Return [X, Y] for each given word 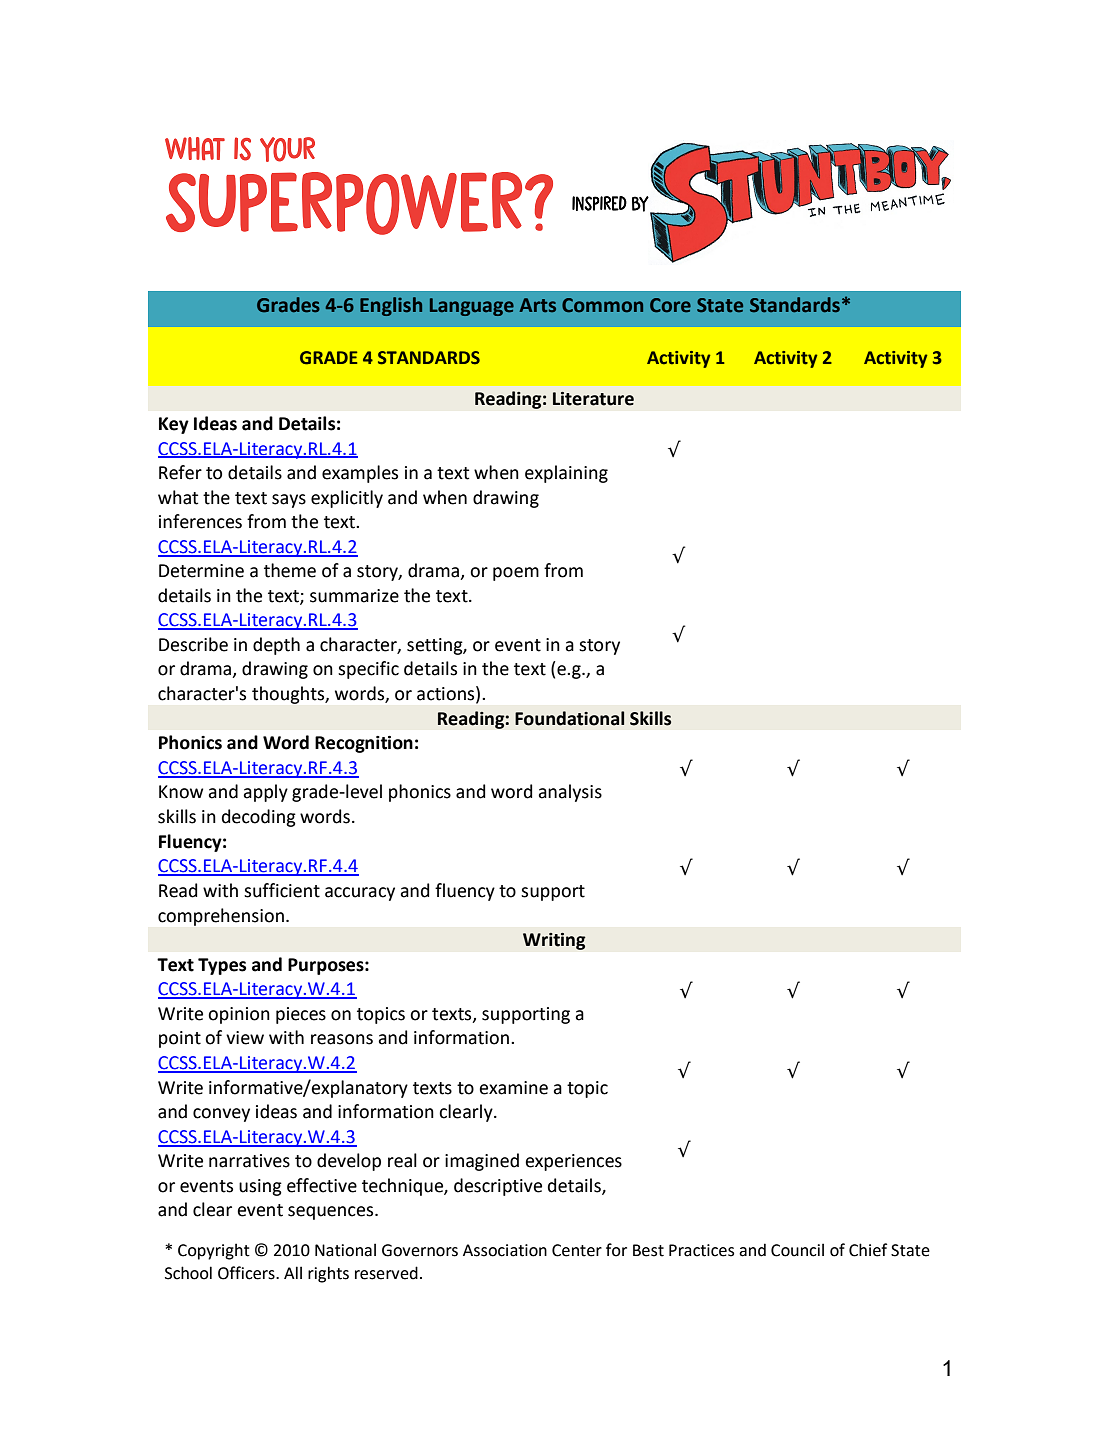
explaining [566, 474]
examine [513, 1088]
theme [290, 570]
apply [265, 793]
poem [516, 574]
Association [505, 1250]
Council [797, 1250]
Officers [247, 1273]
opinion [239, 1015]
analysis [570, 793]
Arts [537, 305]
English [391, 306]
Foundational [569, 718]
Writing [554, 941]
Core [670, 305]
